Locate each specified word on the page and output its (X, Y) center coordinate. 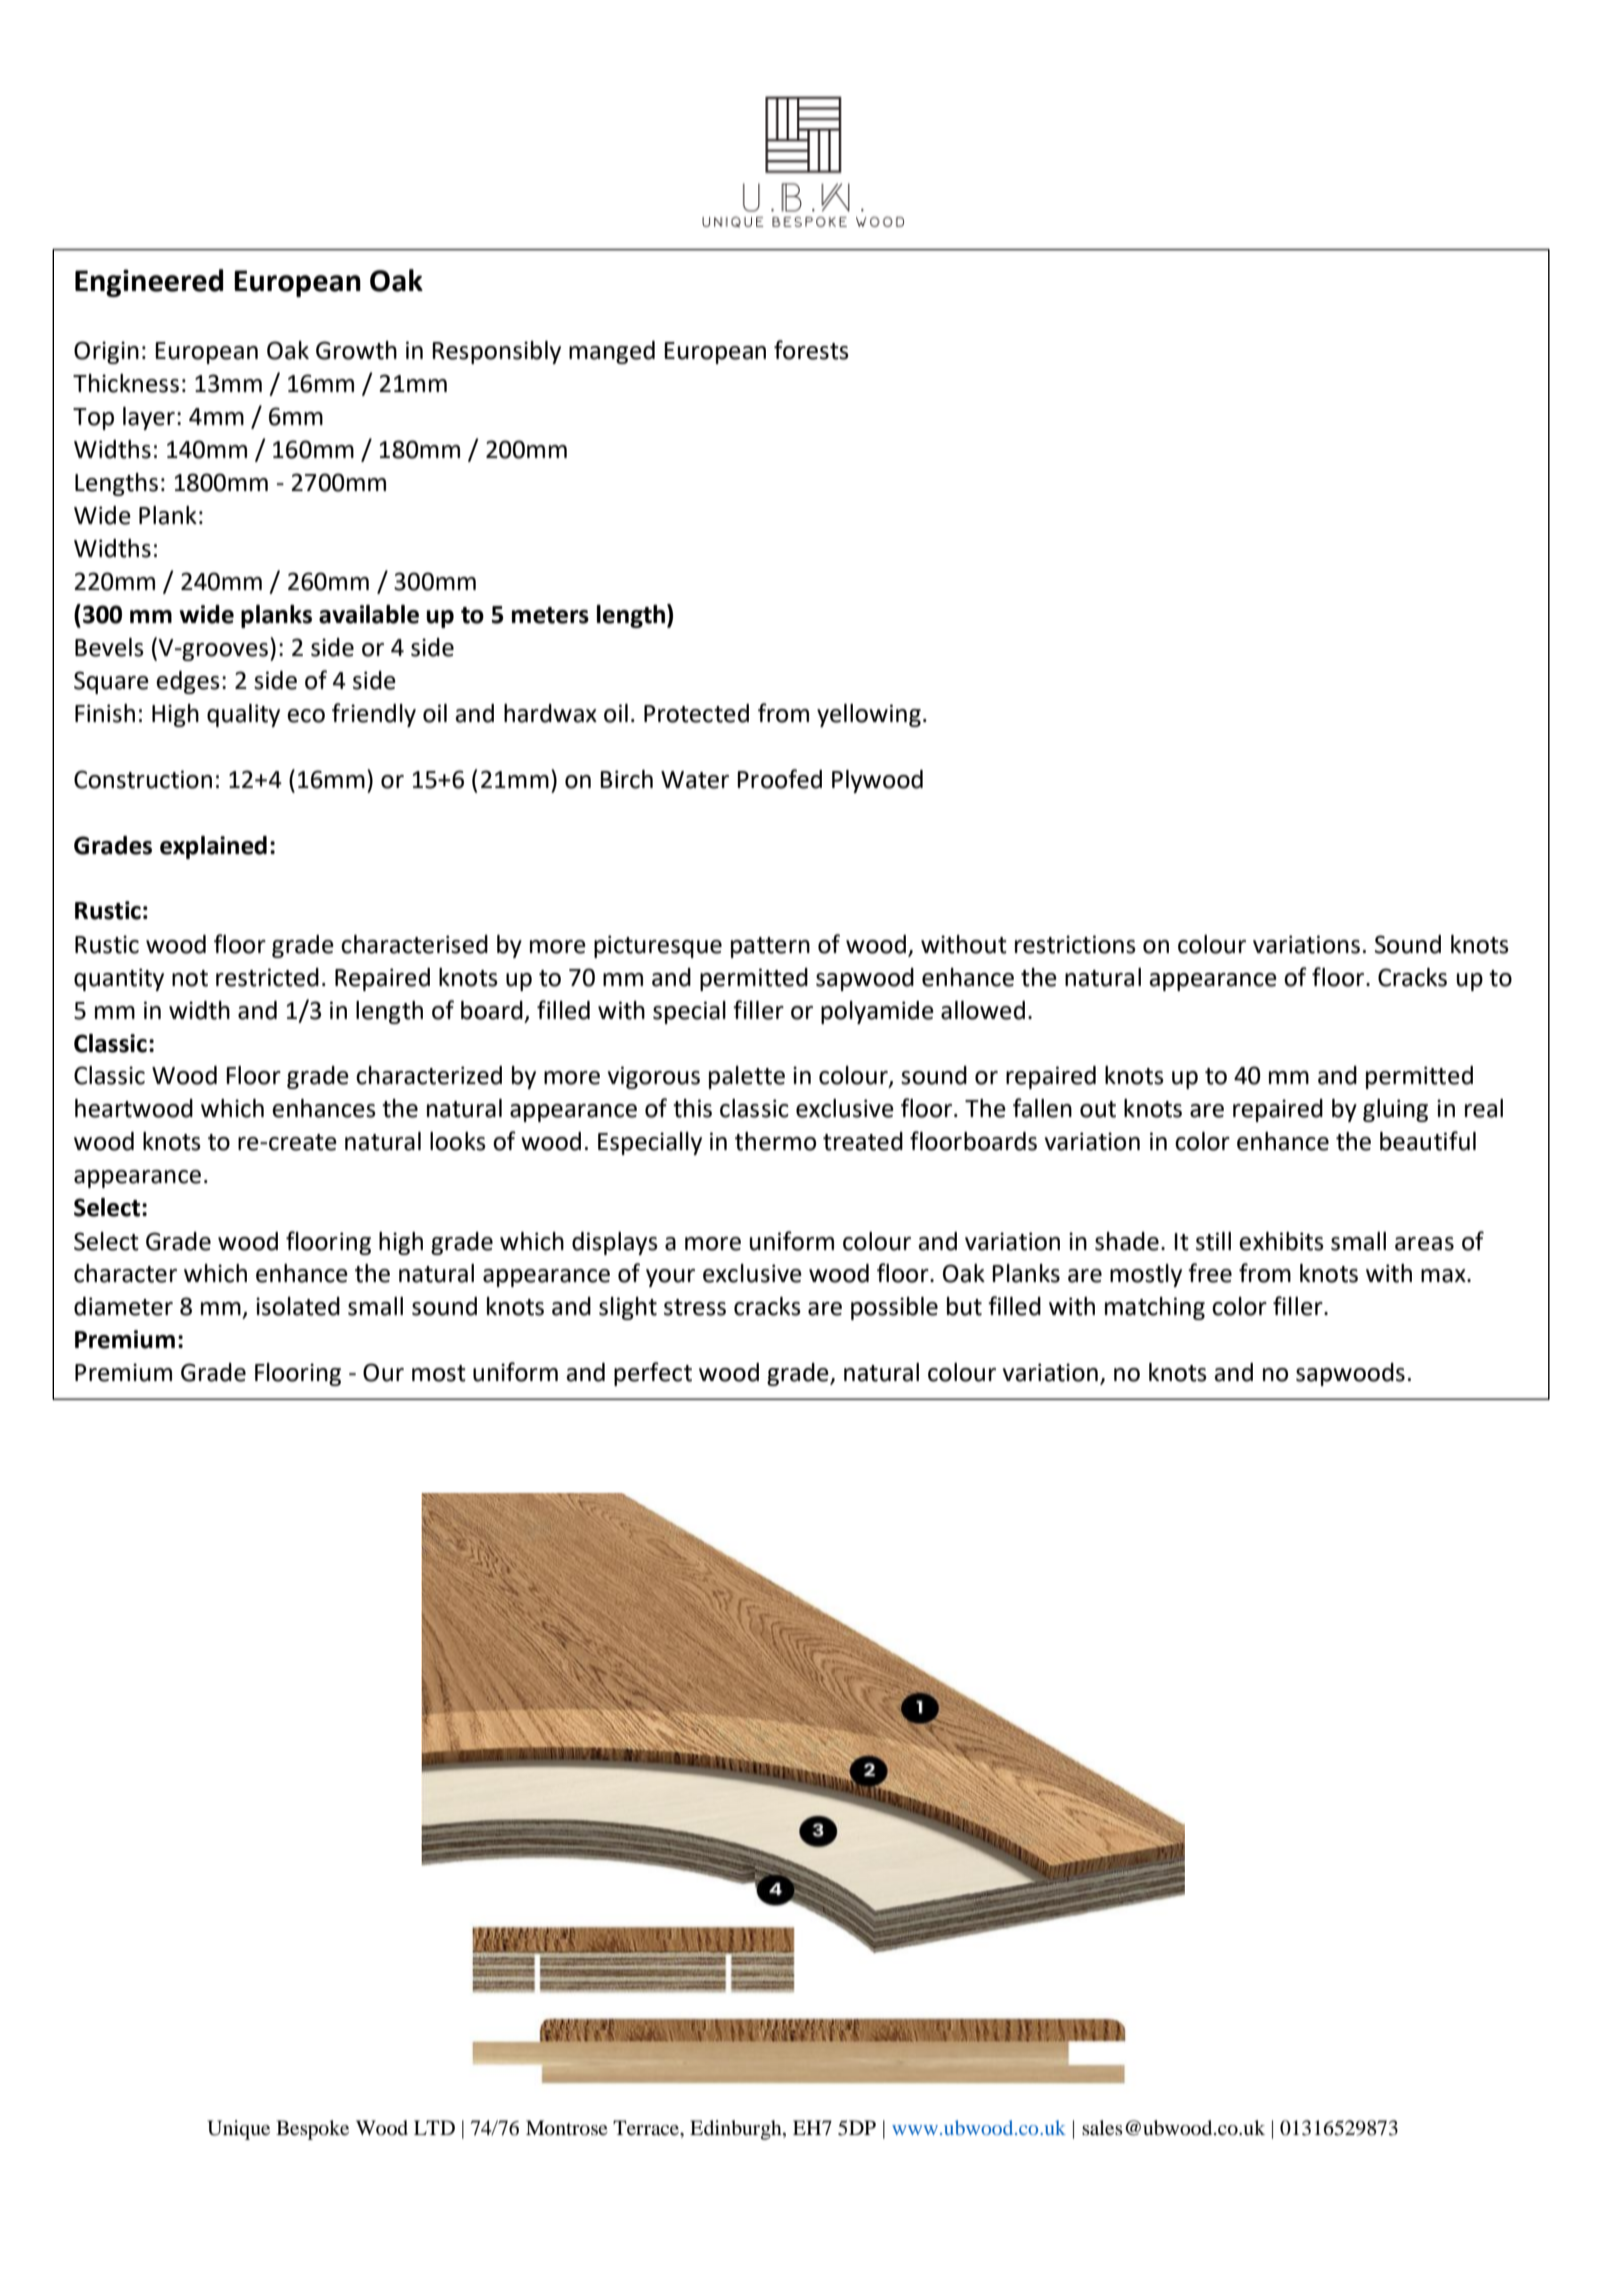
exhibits (1281, 1241)
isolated (298, 1306)
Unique (238, 2130)
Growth (356, 350)
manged (612, 352)
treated (863, 1141)
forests (811, 350)
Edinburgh (737, 2130)
